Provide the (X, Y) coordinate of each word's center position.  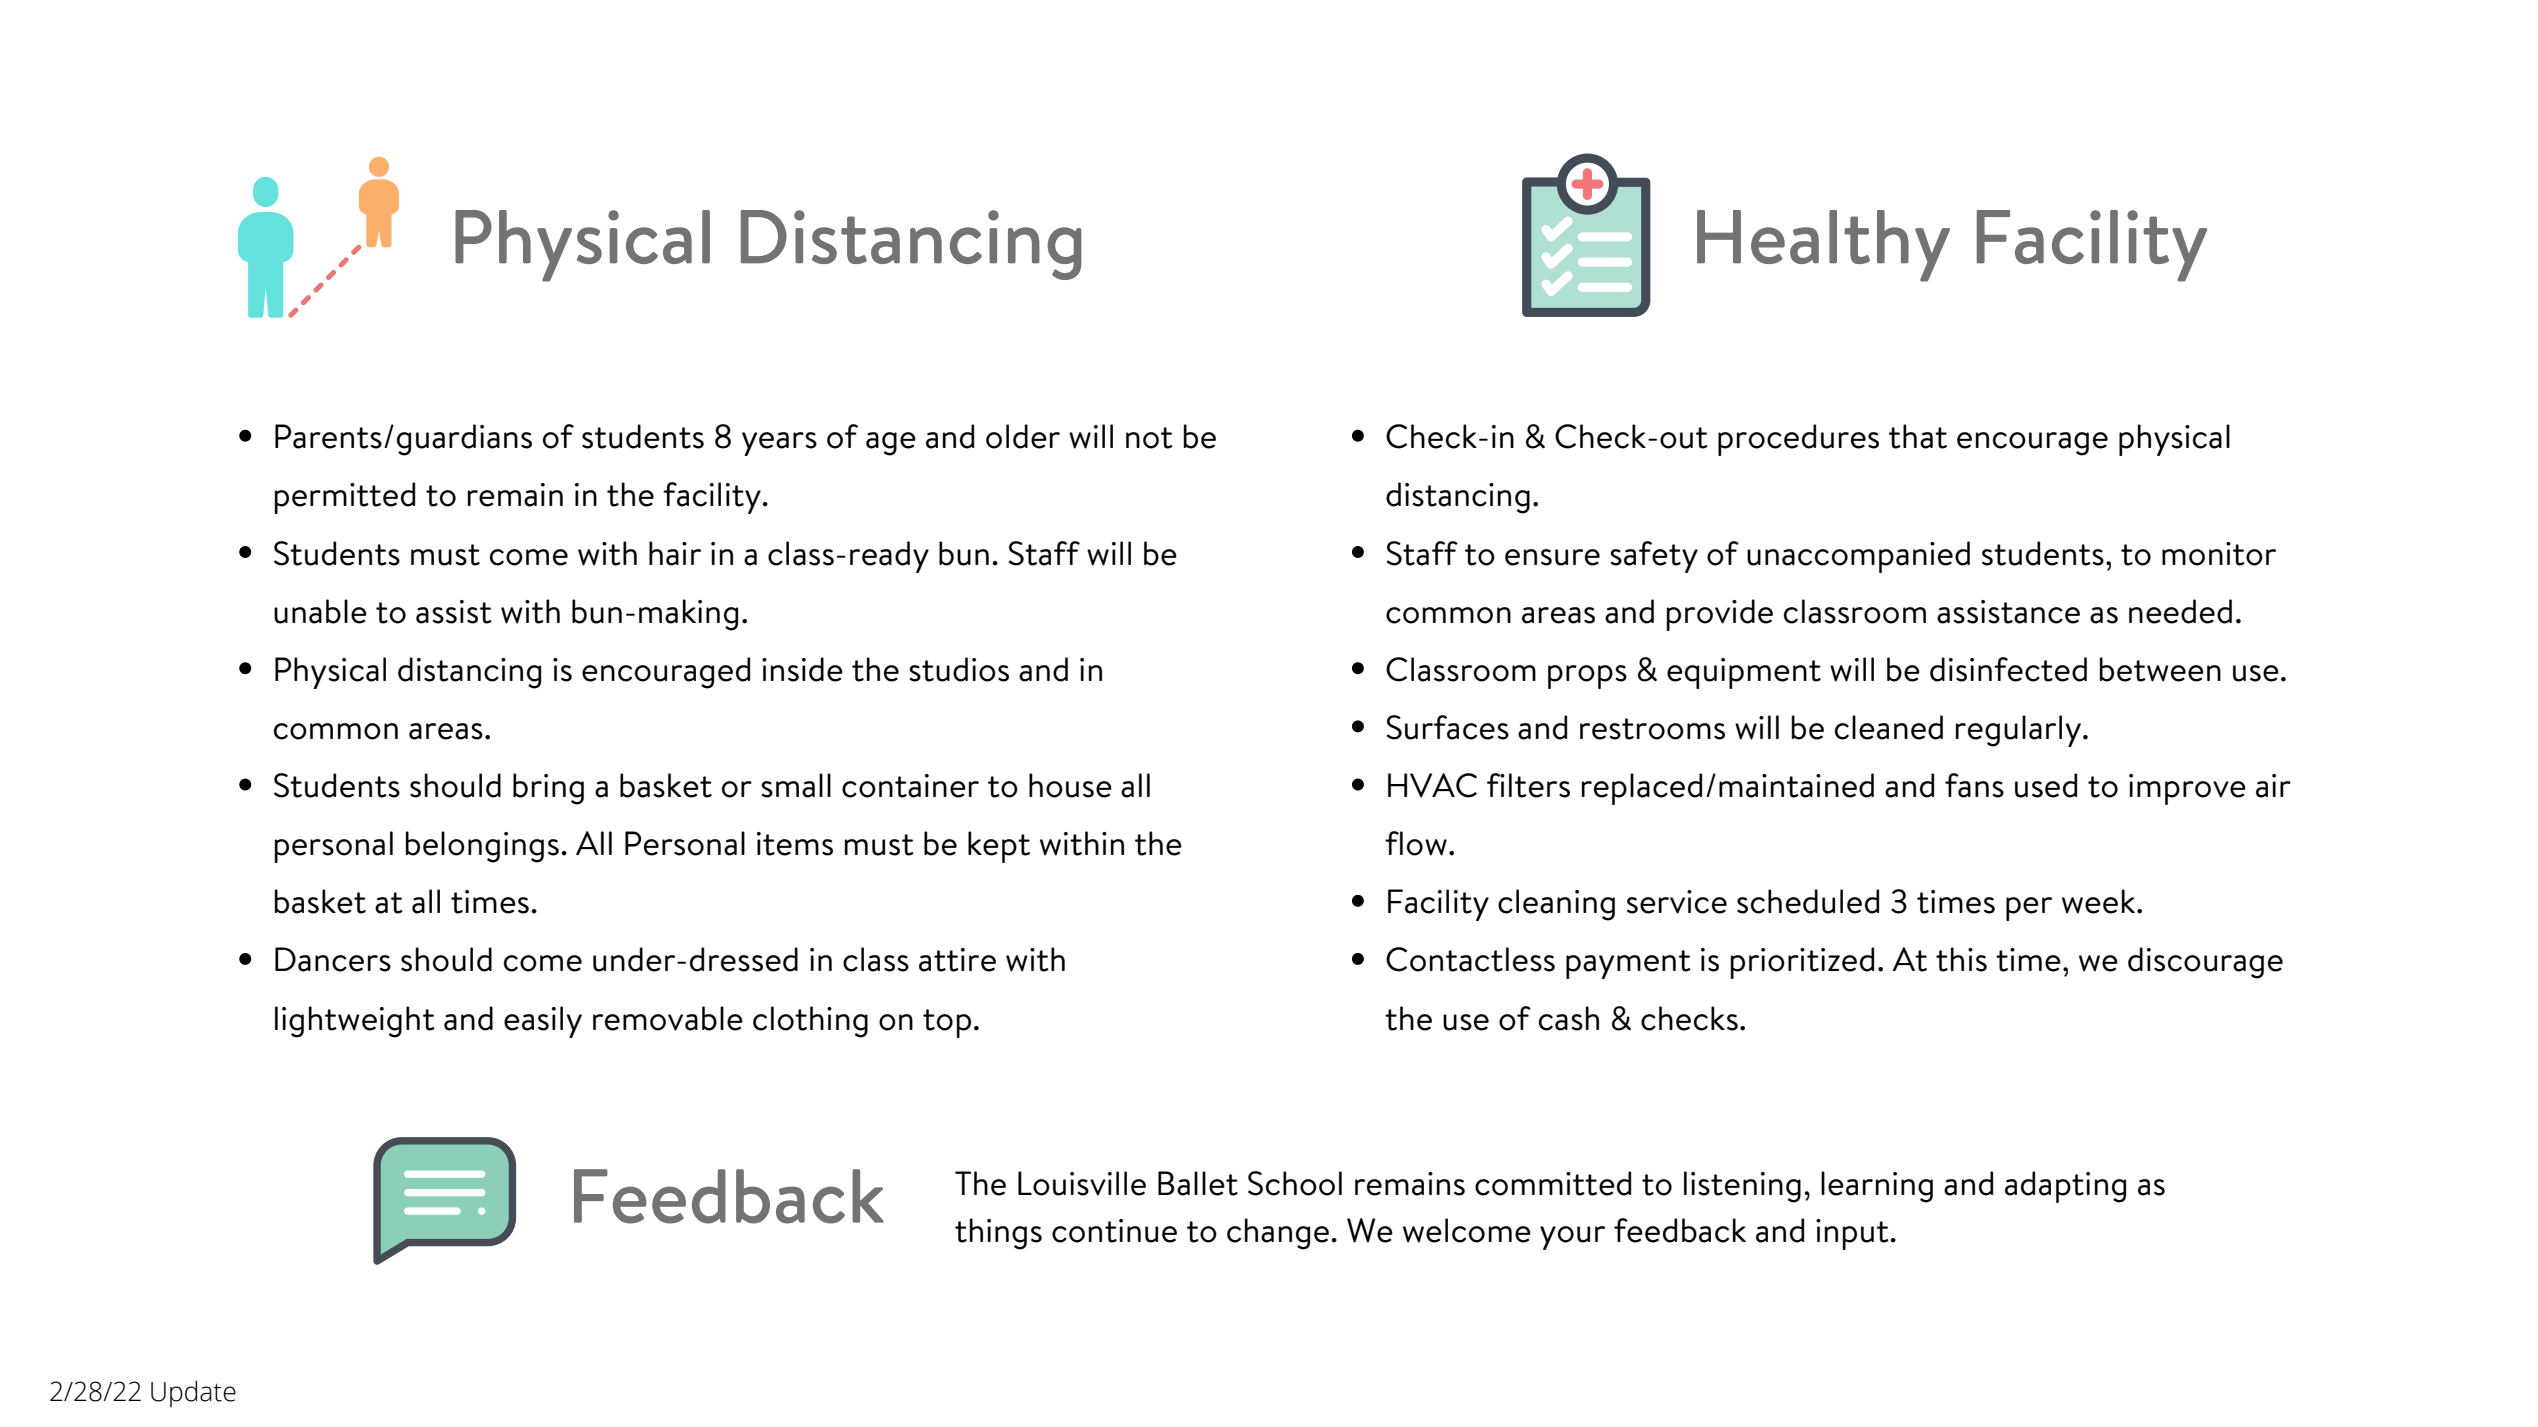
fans (1974, 785)
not (1149, 438)
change (1278, 1234)
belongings (482, 847)
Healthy (1823, 246)
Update (193, 1394)
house (1070, 785)
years (779, 444)
